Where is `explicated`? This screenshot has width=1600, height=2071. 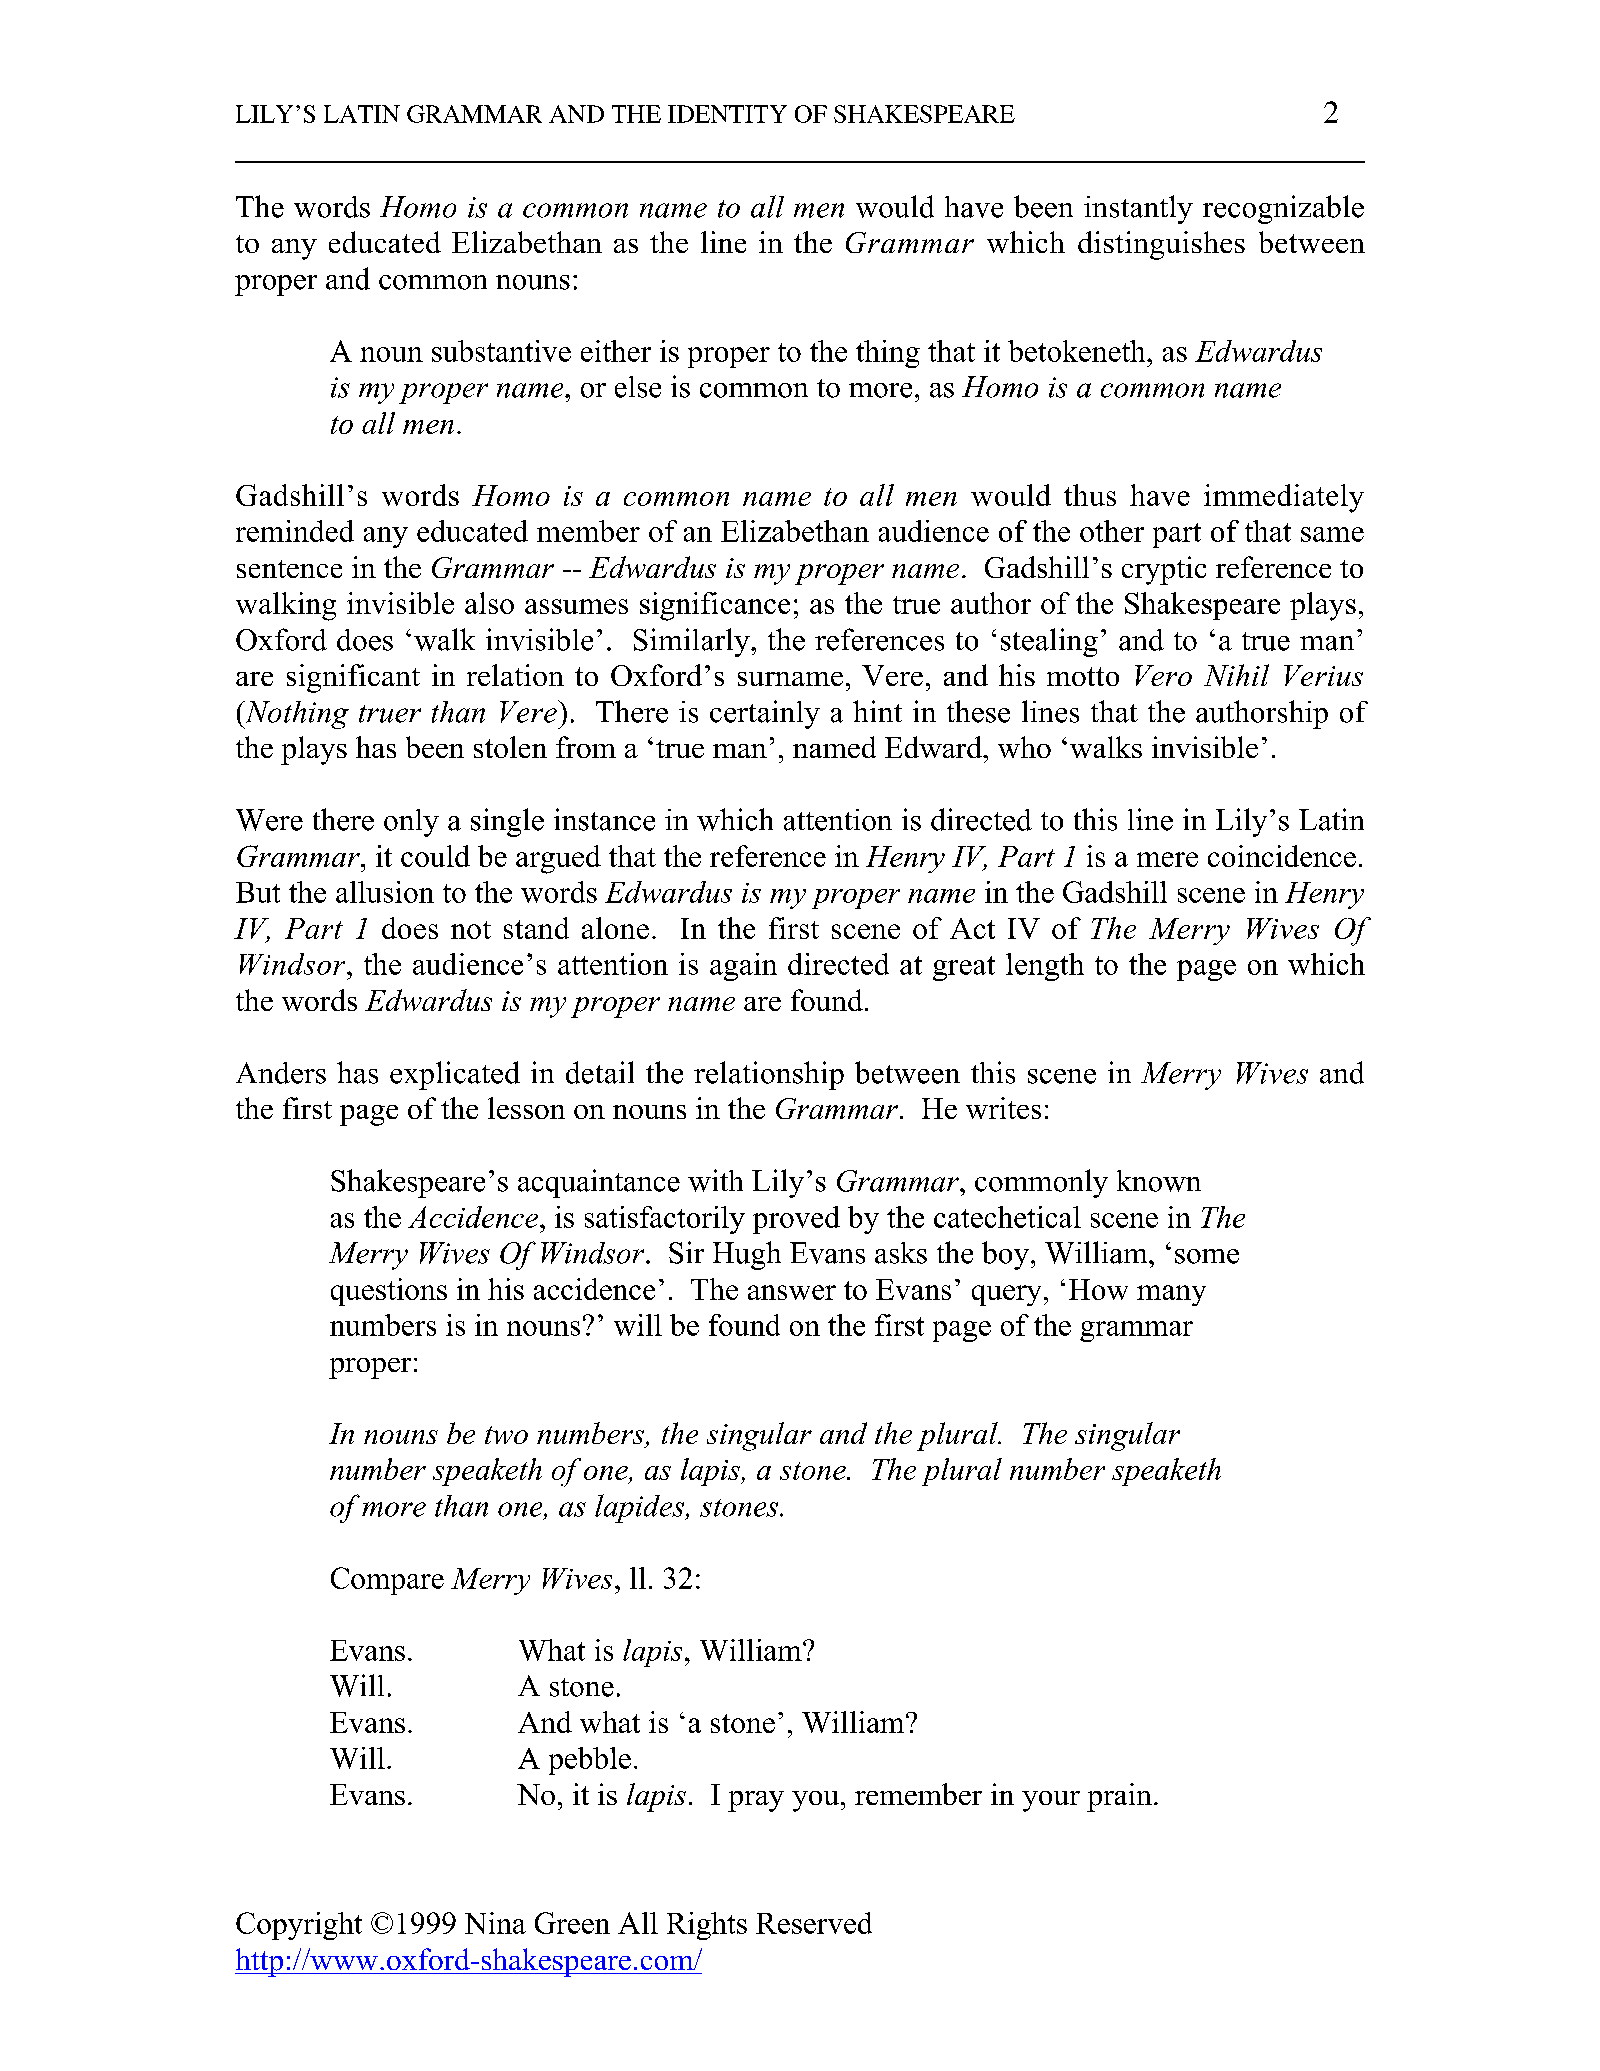 explicated is located at coordinates (455, 1075).
